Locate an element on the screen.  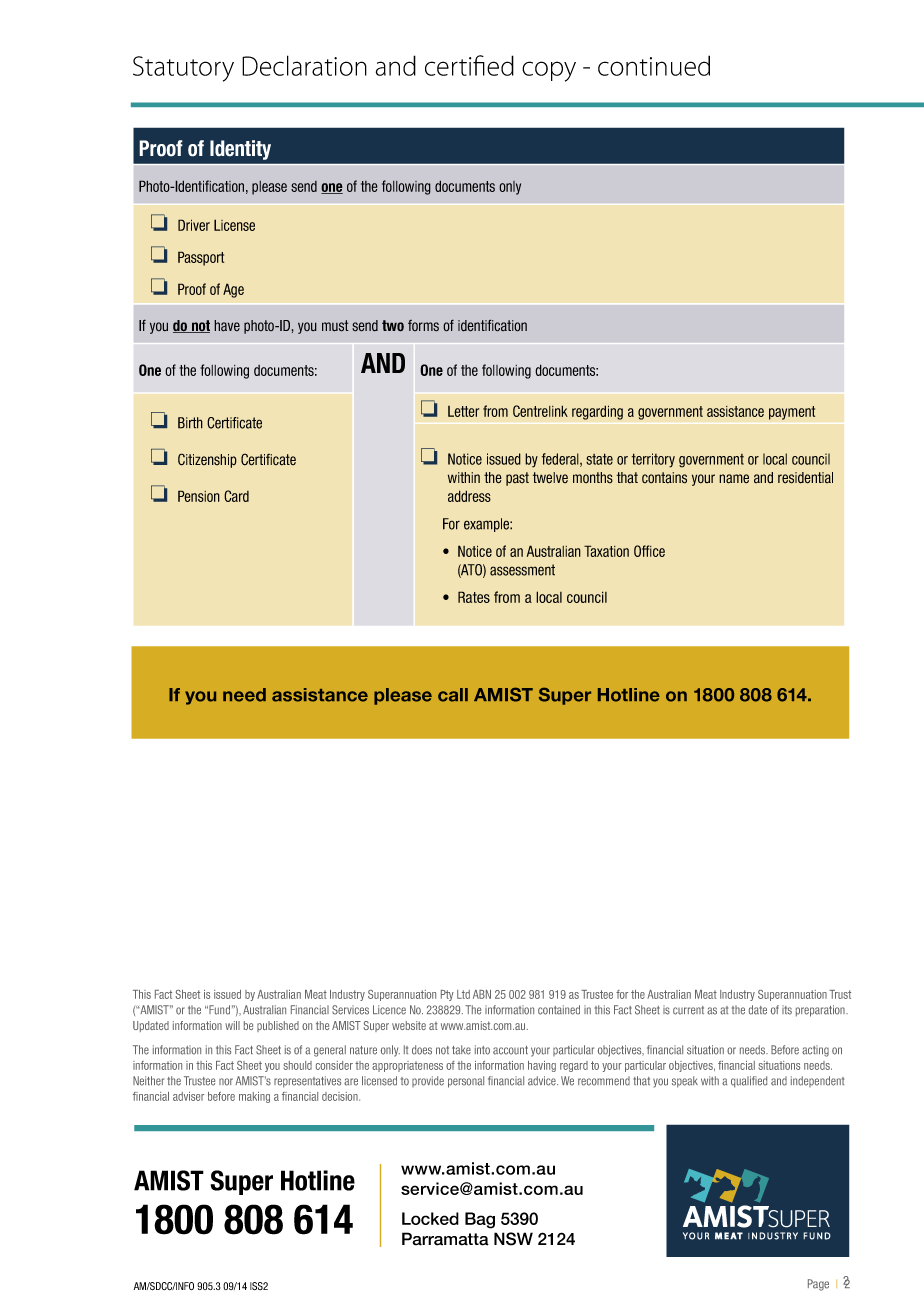
continued is located at coordinates (654, 65).
